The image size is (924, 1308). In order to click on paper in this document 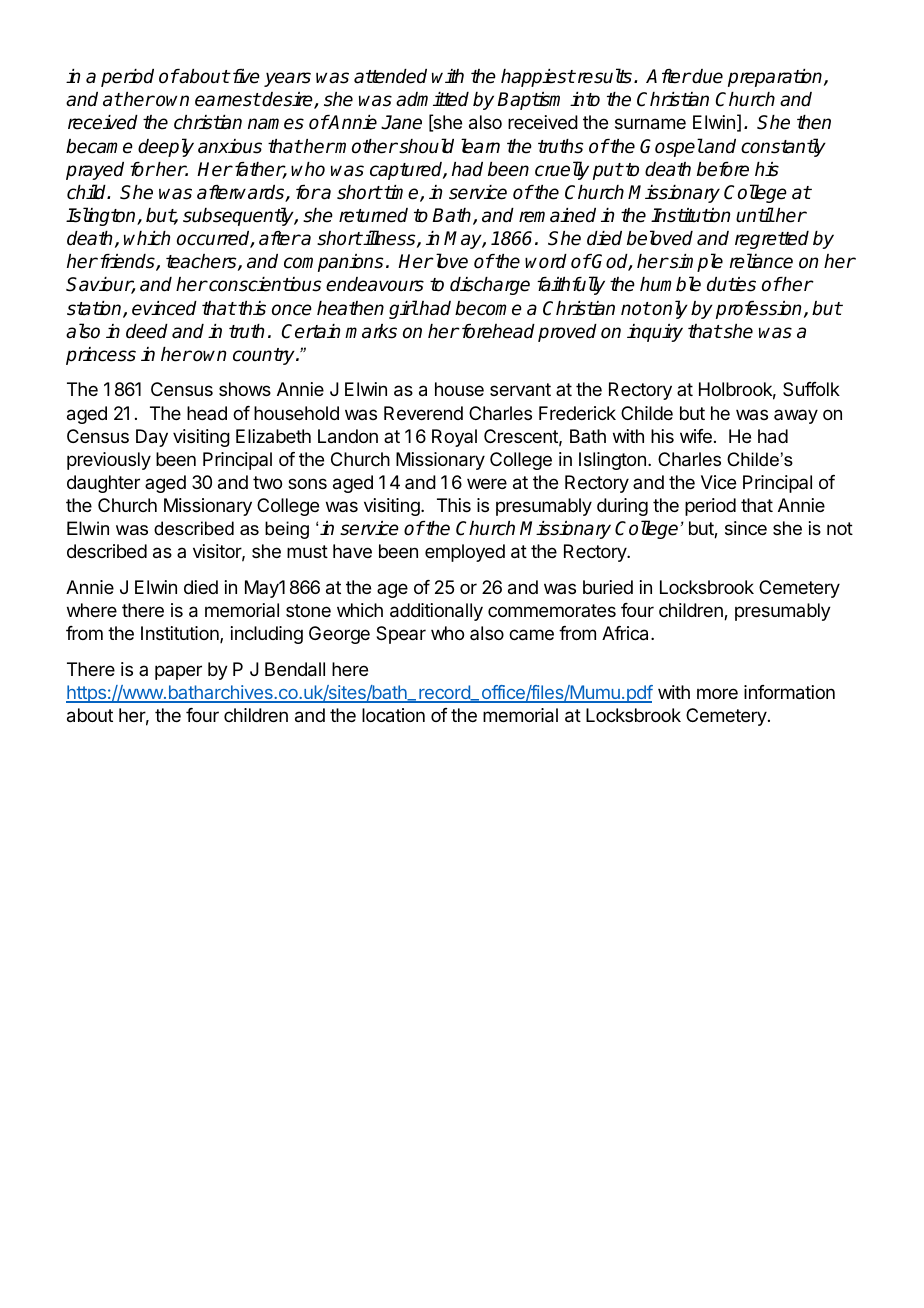, I will do `click(178, 672)`.
